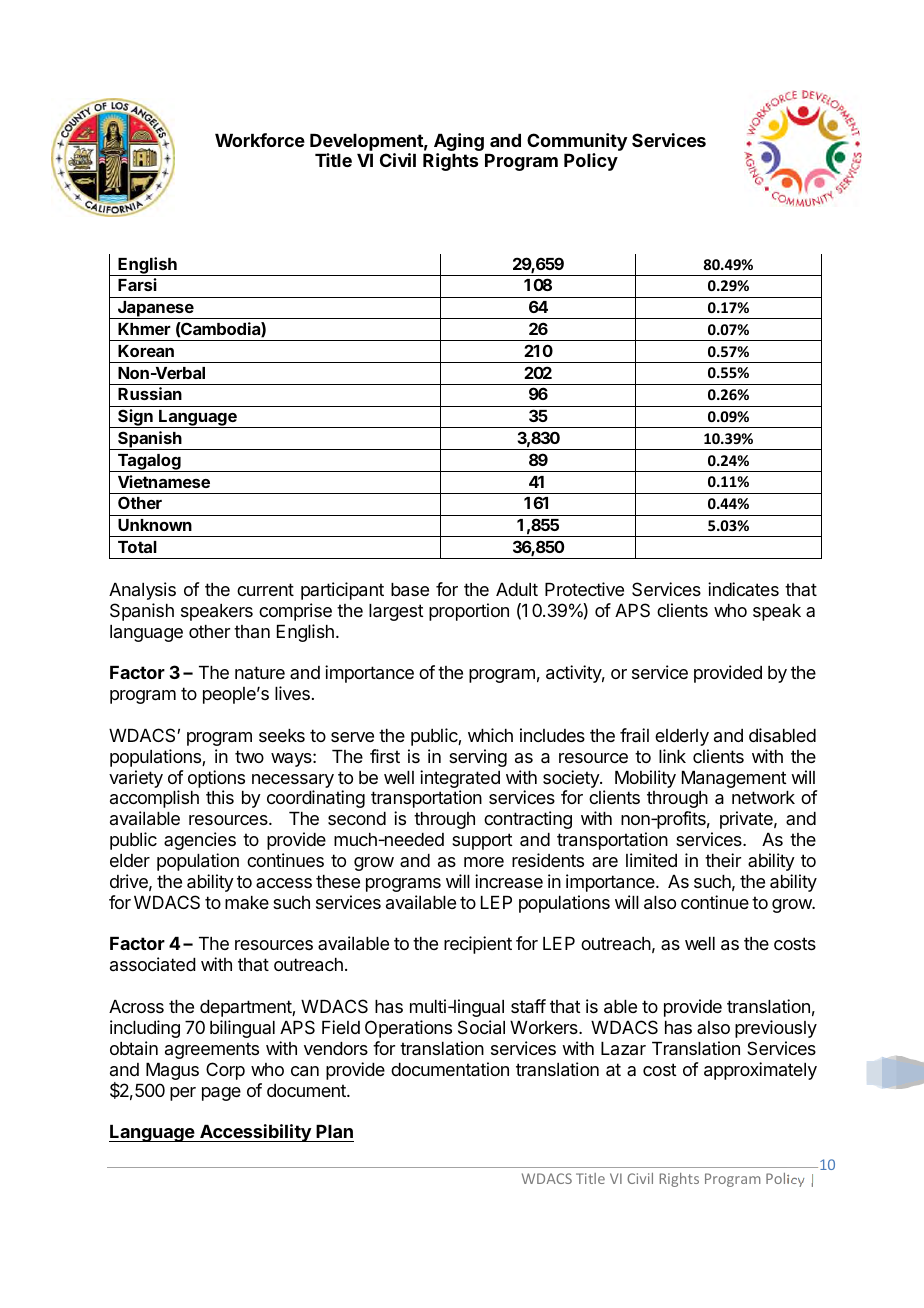 The image size is (924, 1308). Describe the element at coordinates (221, 1094) in the screenshot. I see `page` at that location.
